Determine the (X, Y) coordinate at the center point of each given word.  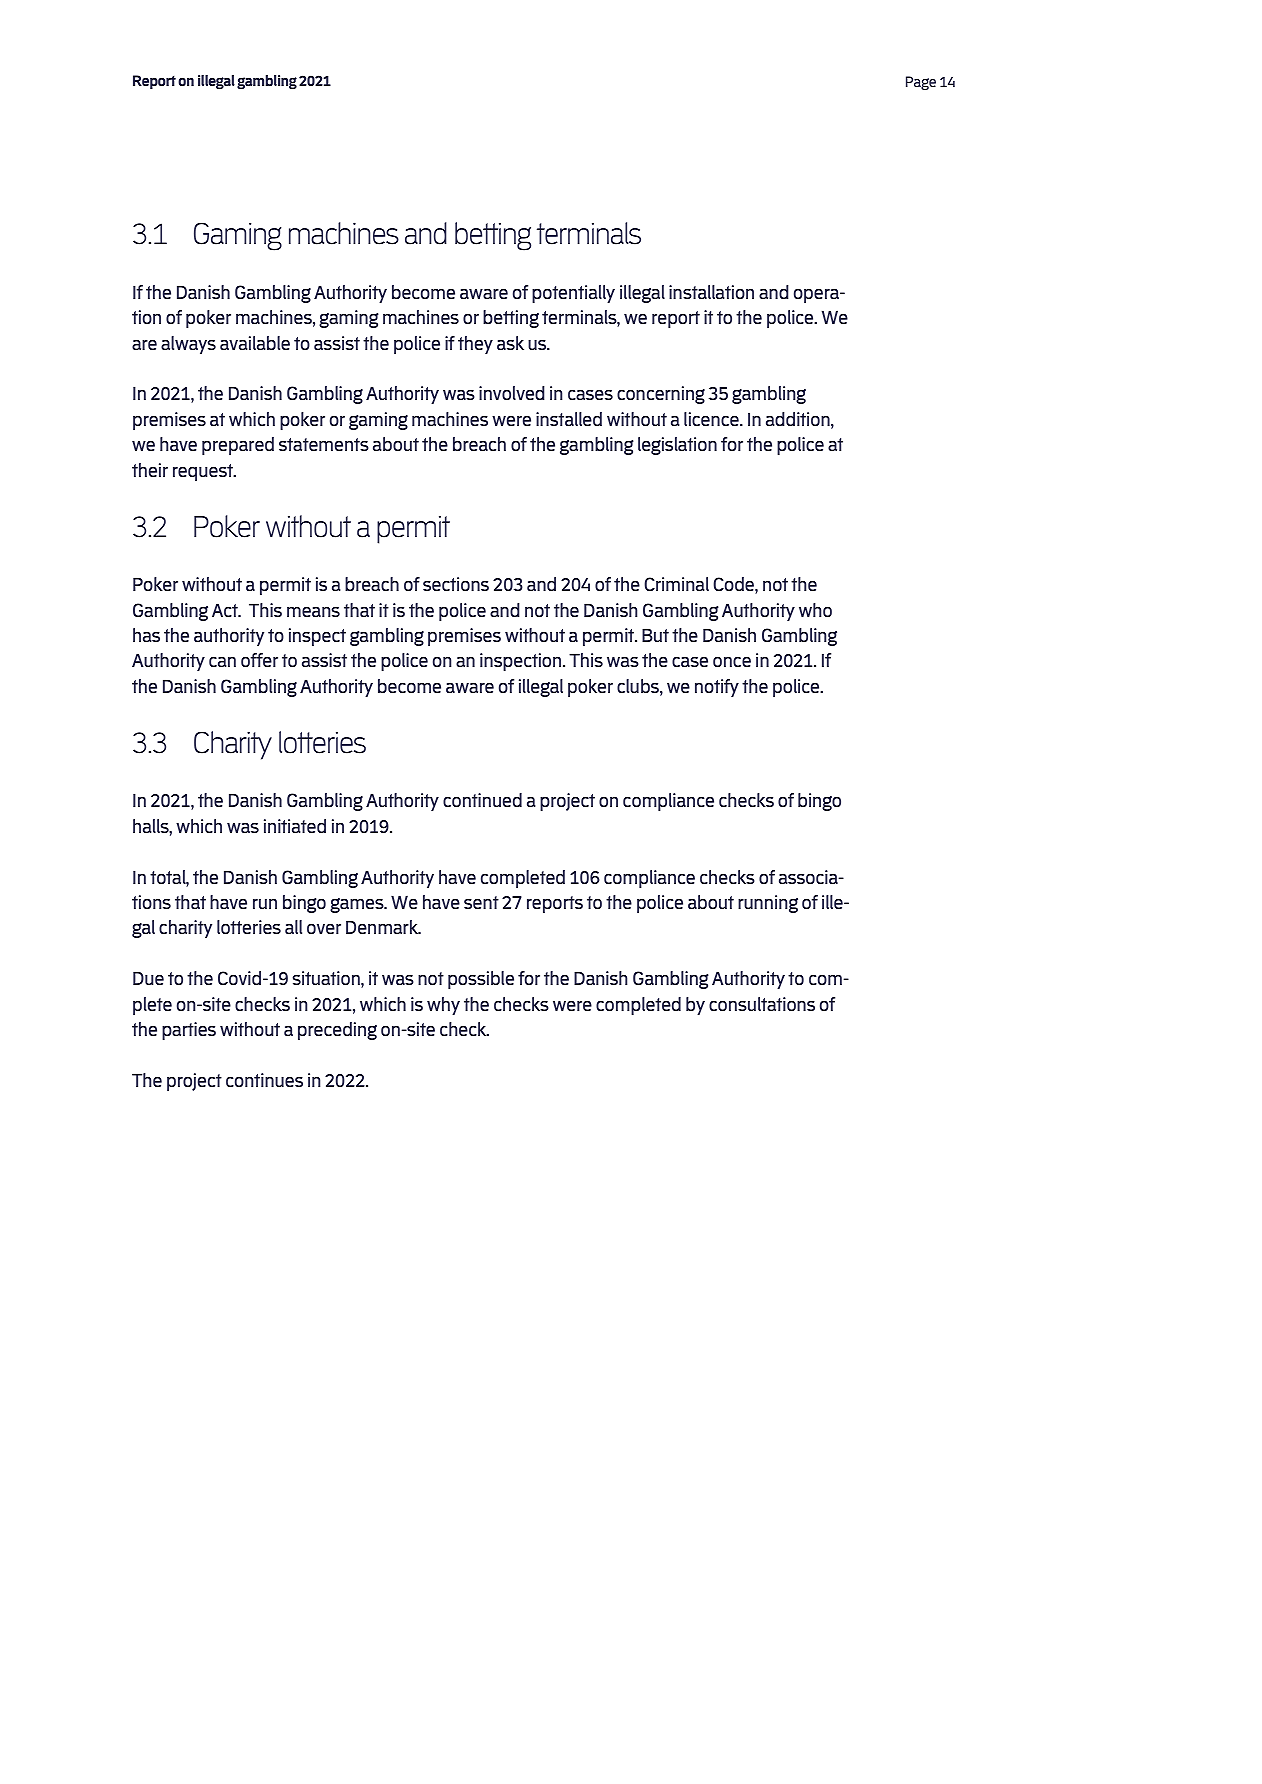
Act (226, 610)
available (255, 343)
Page (921, 83)
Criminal (676, 584)
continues (264, 1080)
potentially (573, 294)
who (815, 610)
